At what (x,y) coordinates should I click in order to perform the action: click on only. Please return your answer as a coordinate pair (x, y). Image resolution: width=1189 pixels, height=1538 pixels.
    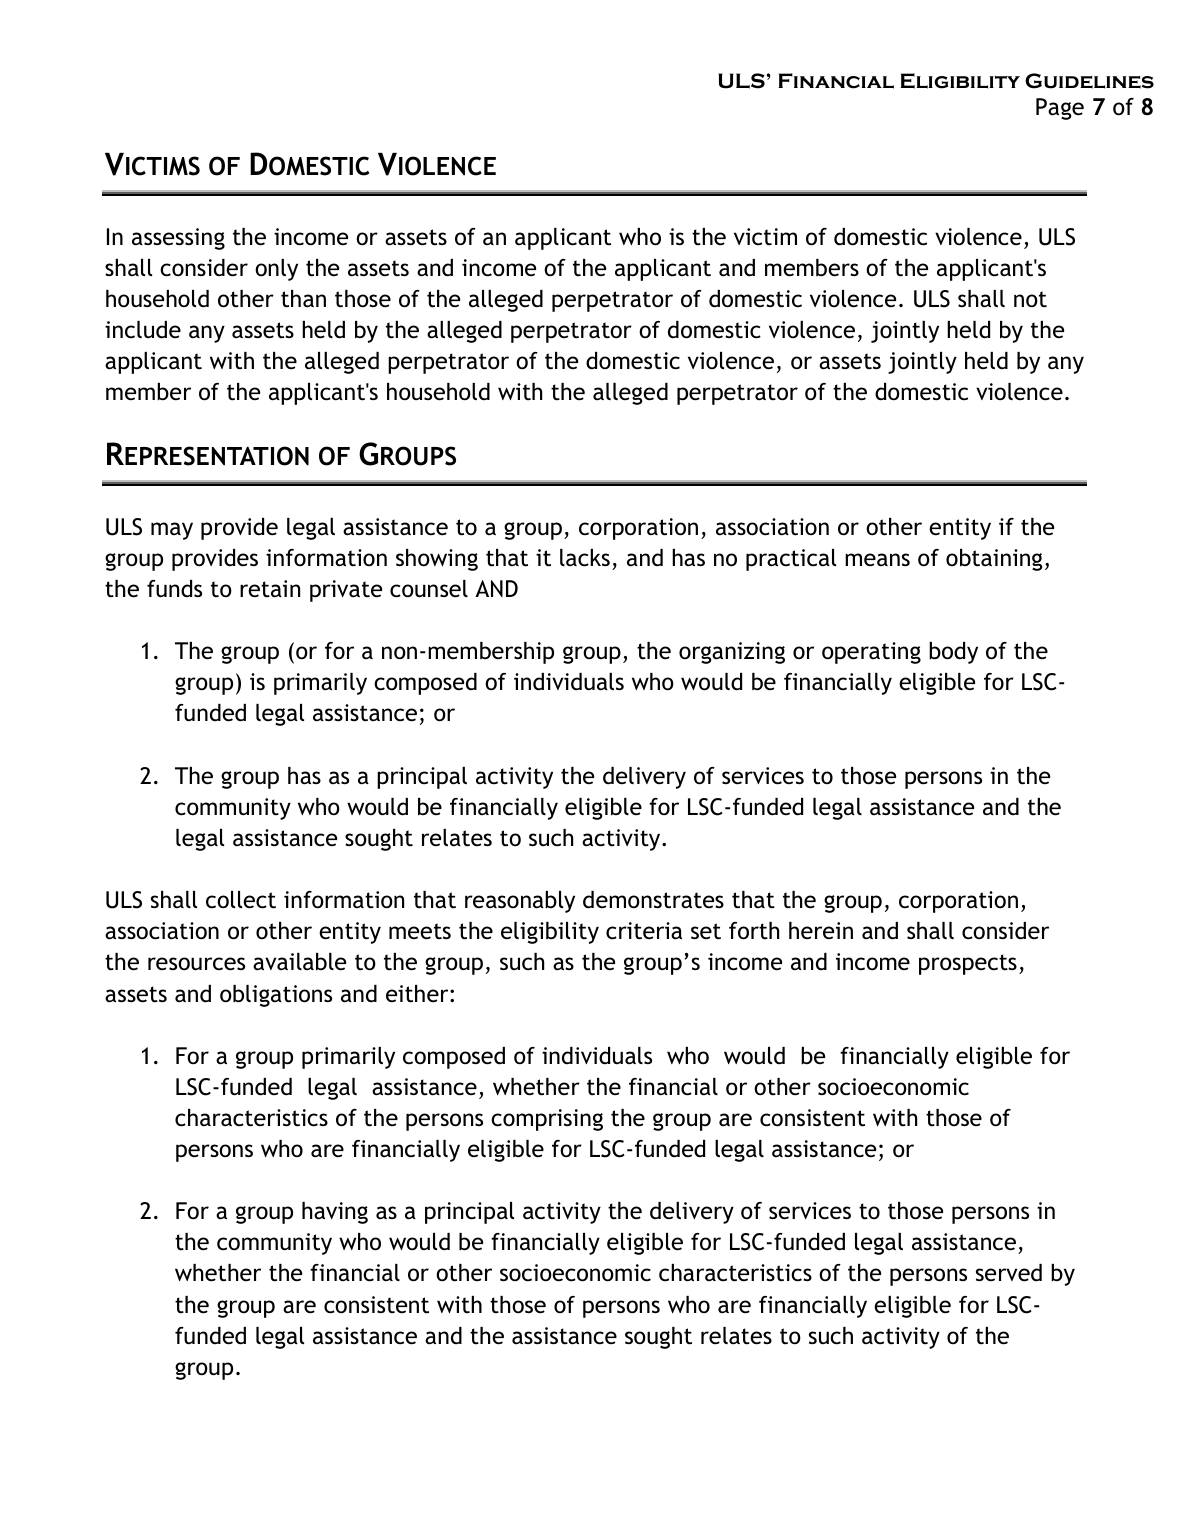
    Looking at the image, I should click on (276, 270).
